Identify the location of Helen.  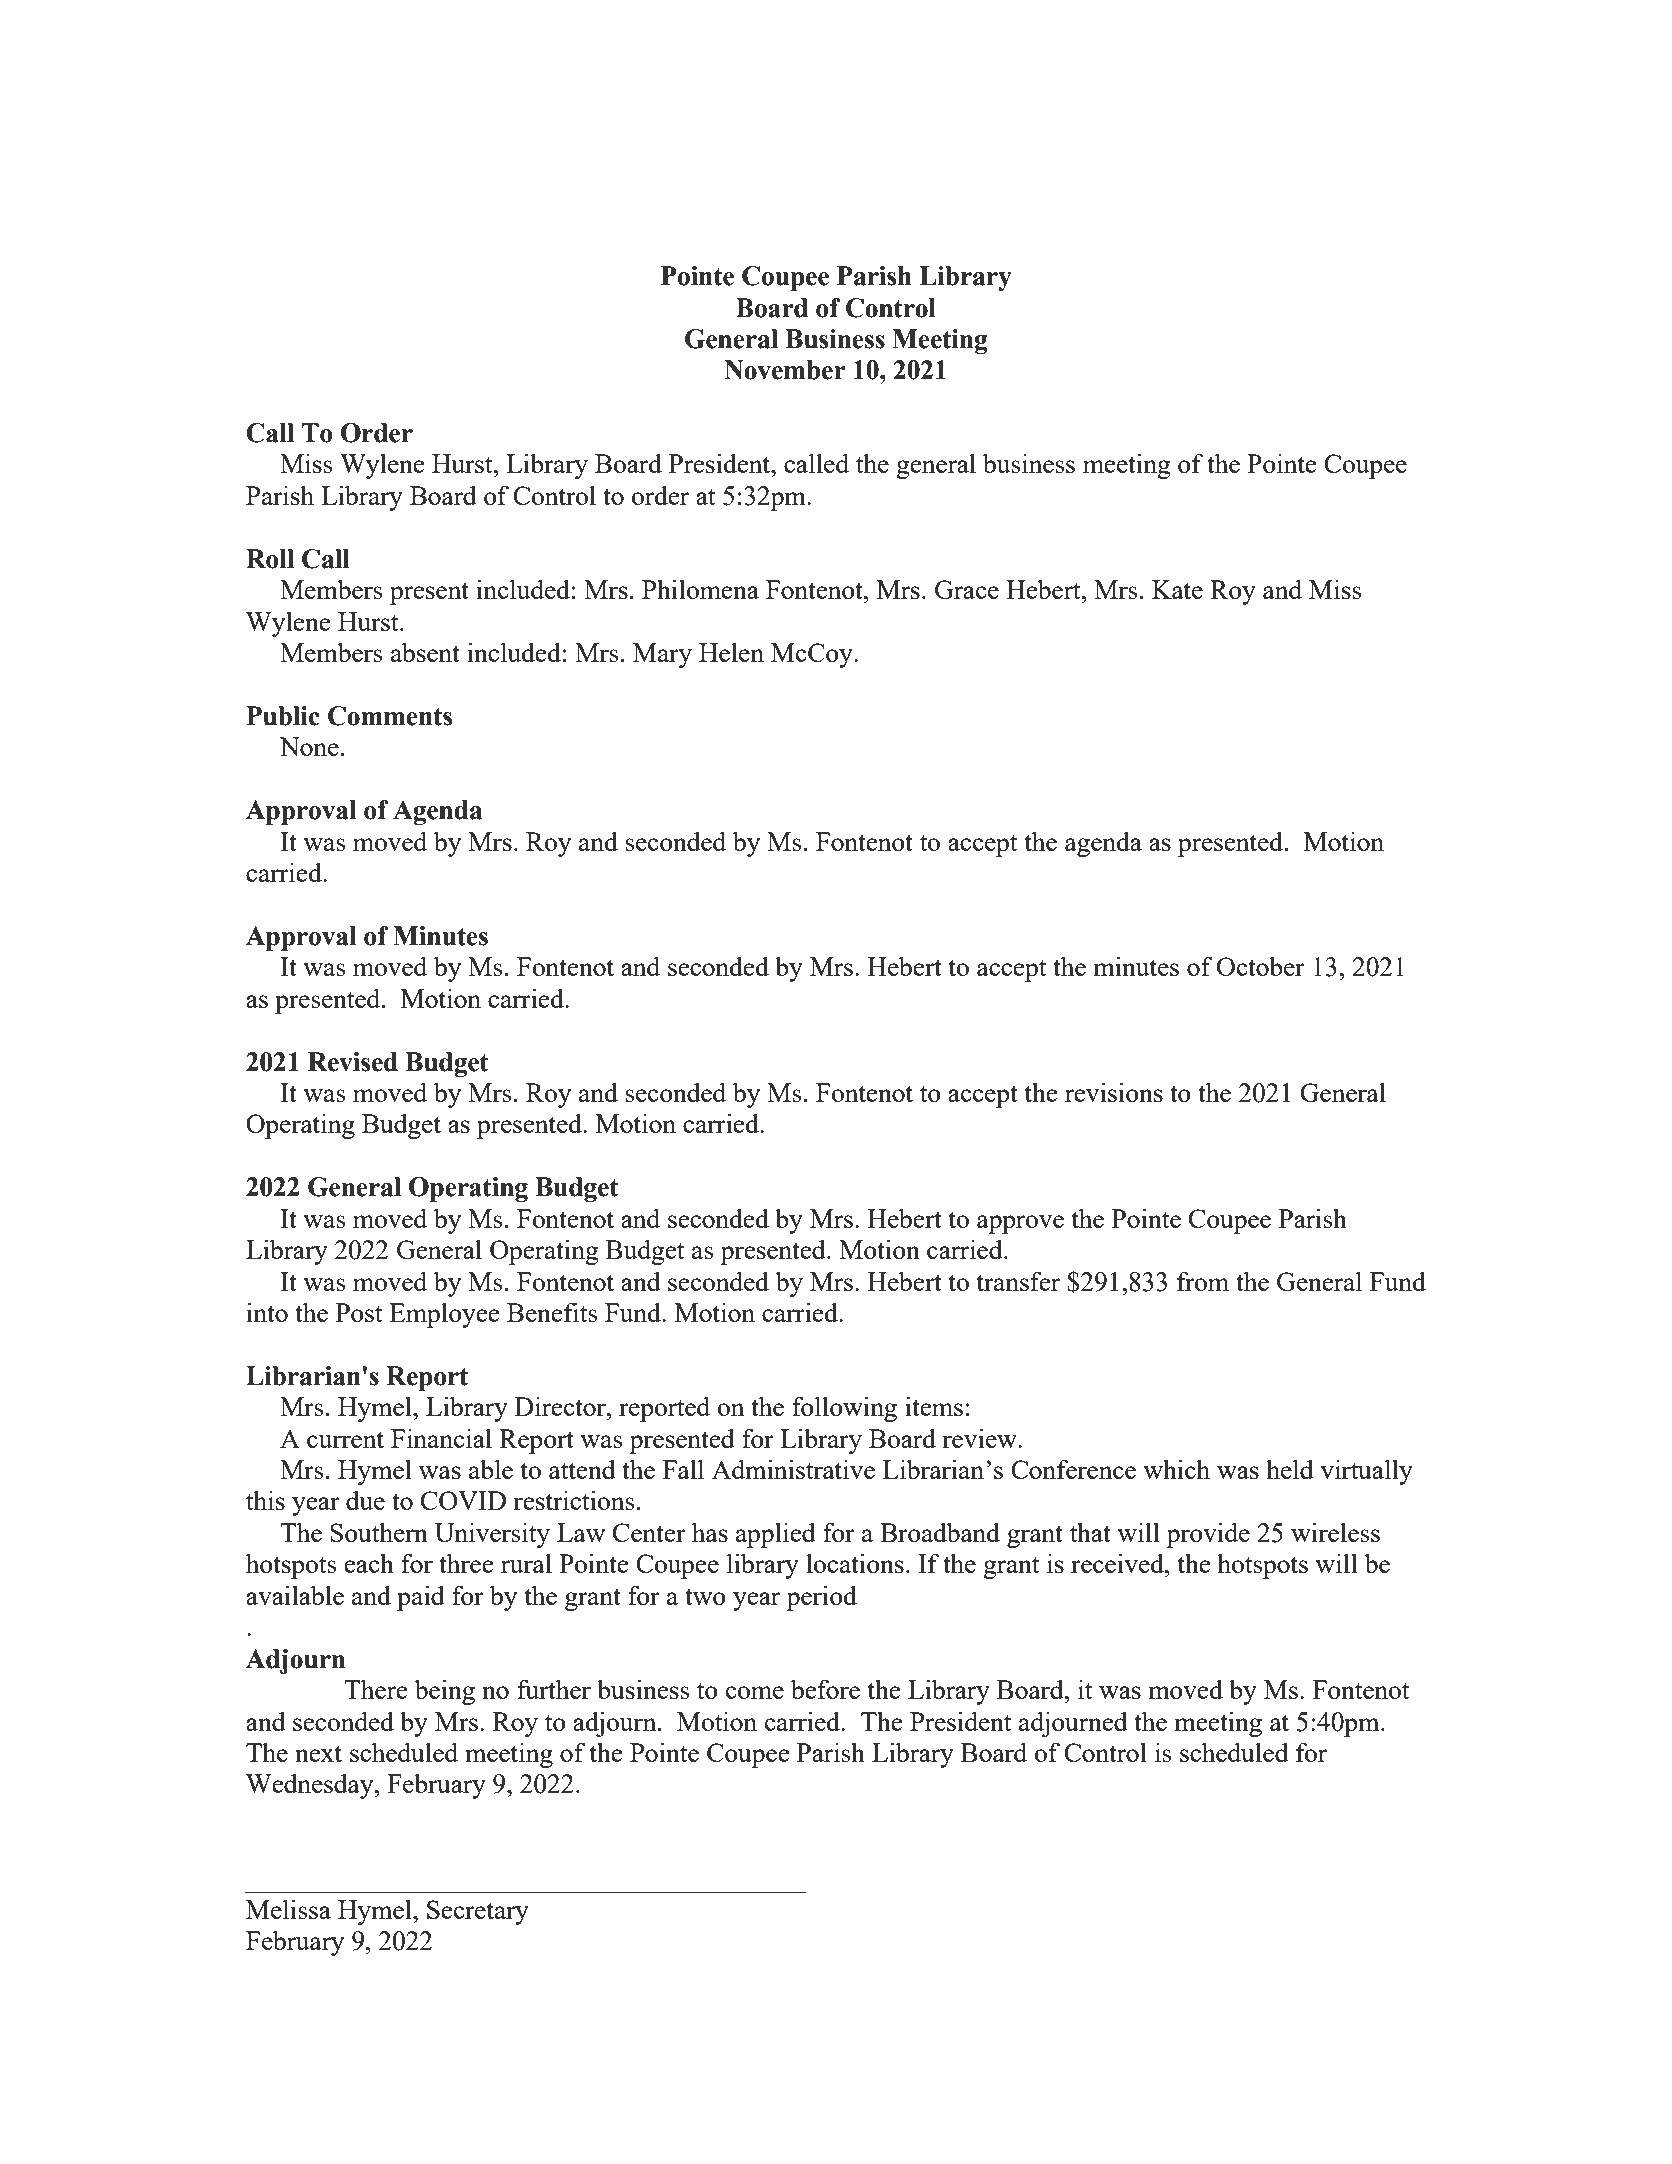
(731, 652).
